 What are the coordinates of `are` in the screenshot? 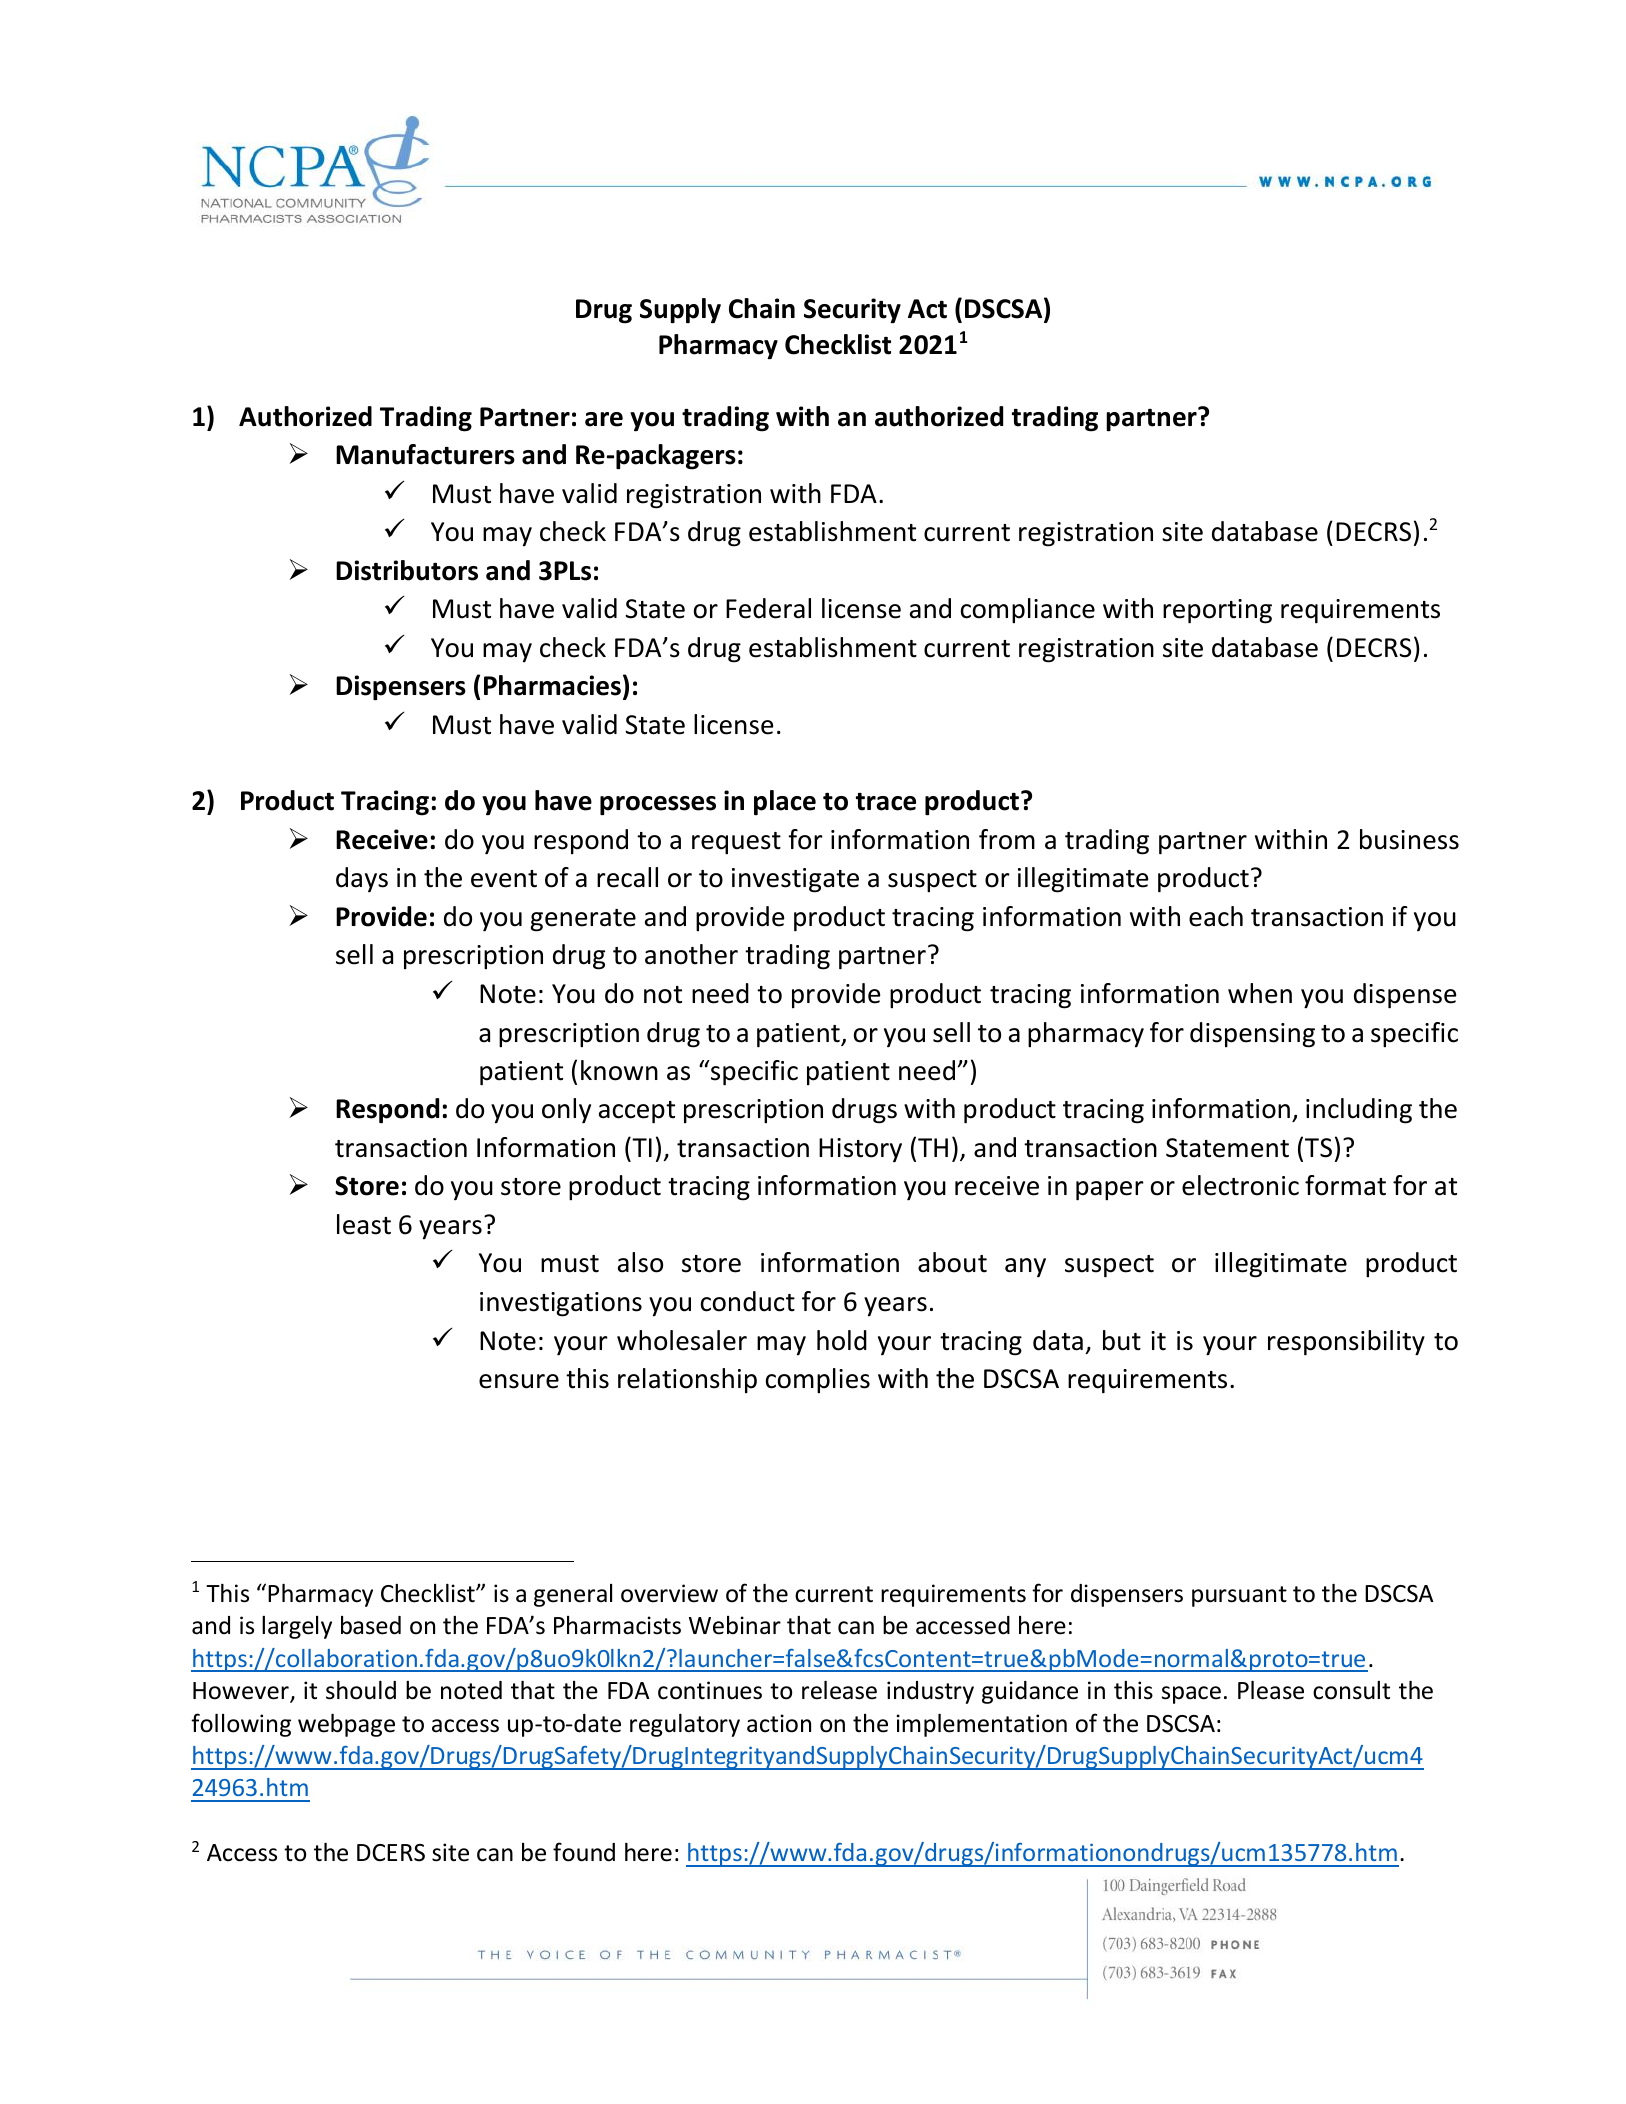 It's located at (604, 419).
